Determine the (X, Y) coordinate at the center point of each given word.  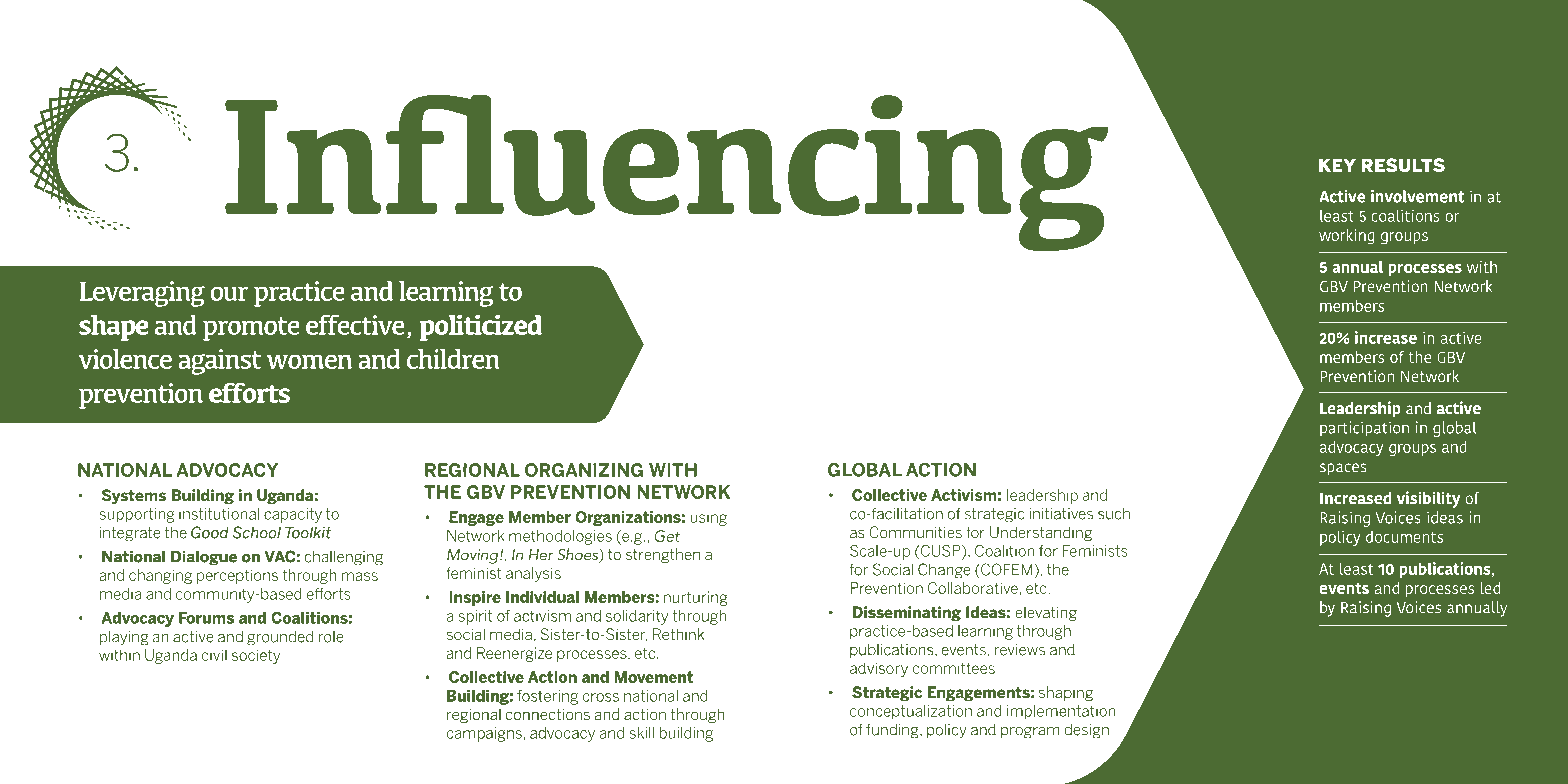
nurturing (695, 598)
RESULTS (1403, 165)
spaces (1343, 469)
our (229, 293)
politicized (481, 328)
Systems (134, 496)
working (1347, 237)
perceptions (237, 576)
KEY (1337, 165)
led (1490, 588)
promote (251, 329)
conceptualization (911, 712)
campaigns (484, 734)
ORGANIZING (584, 470)
